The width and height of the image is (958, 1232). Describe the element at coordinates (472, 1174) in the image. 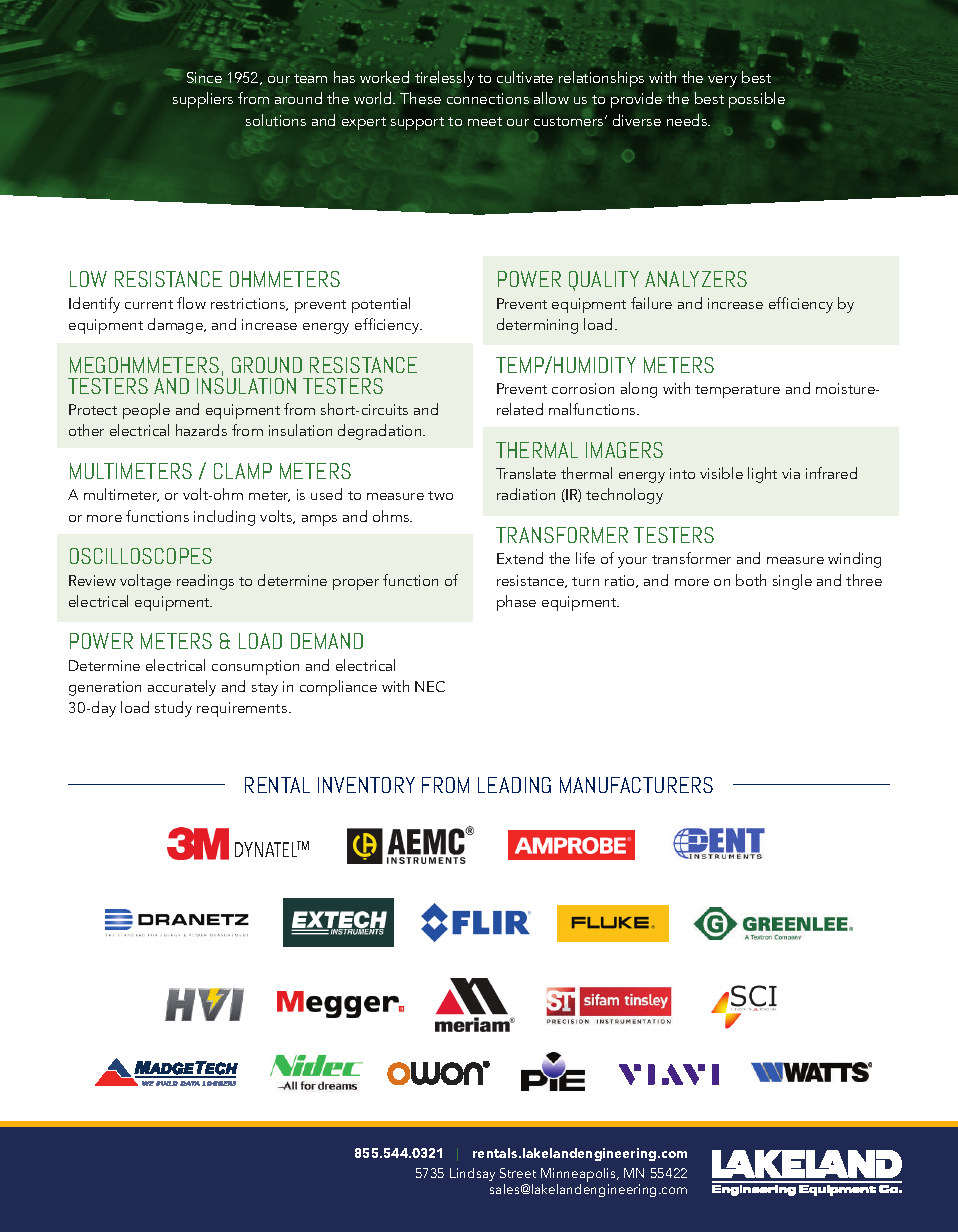

I see `Lindsay` at that location.
